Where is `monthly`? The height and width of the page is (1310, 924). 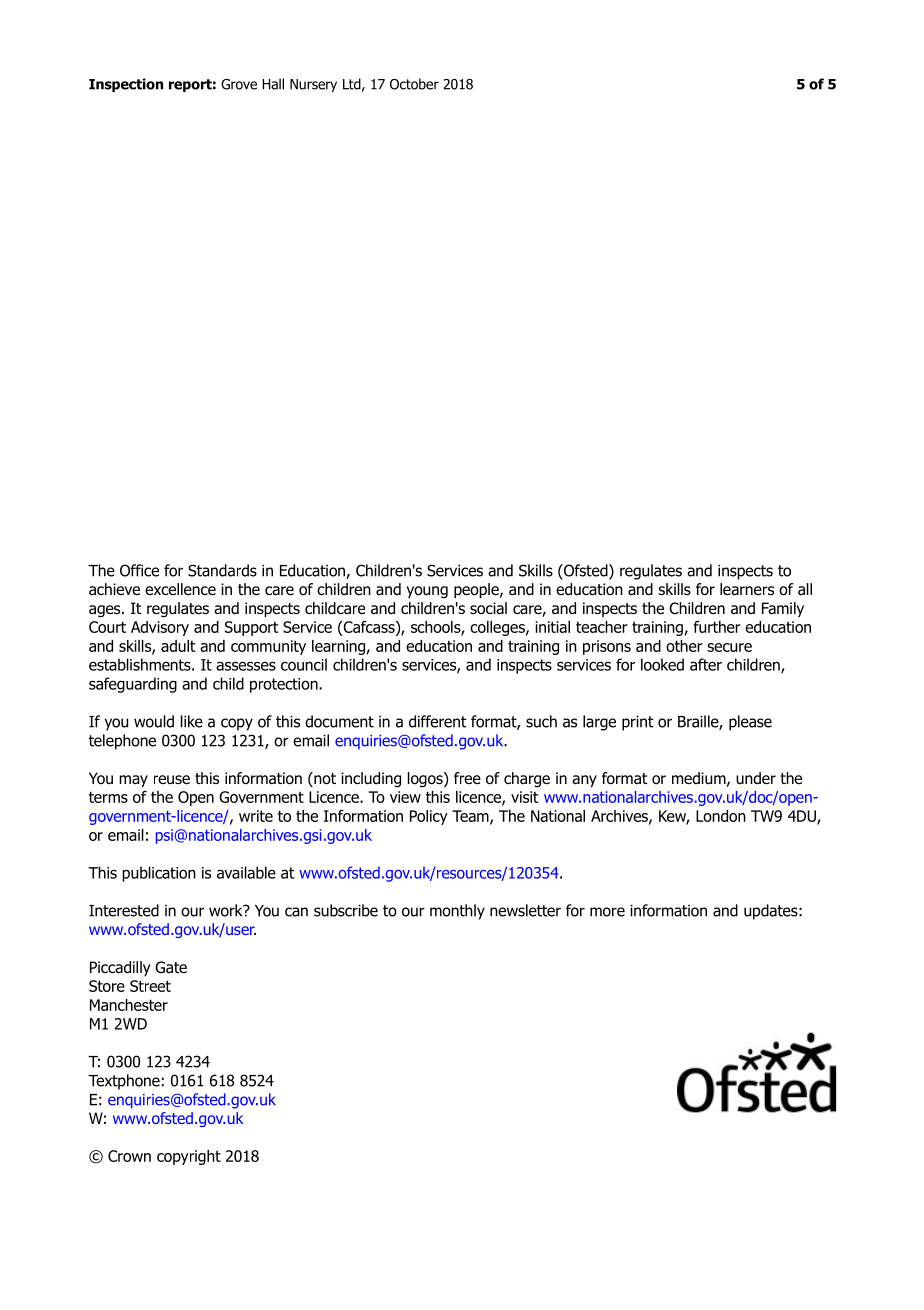 monthly is located at coordinates (457, 912).
